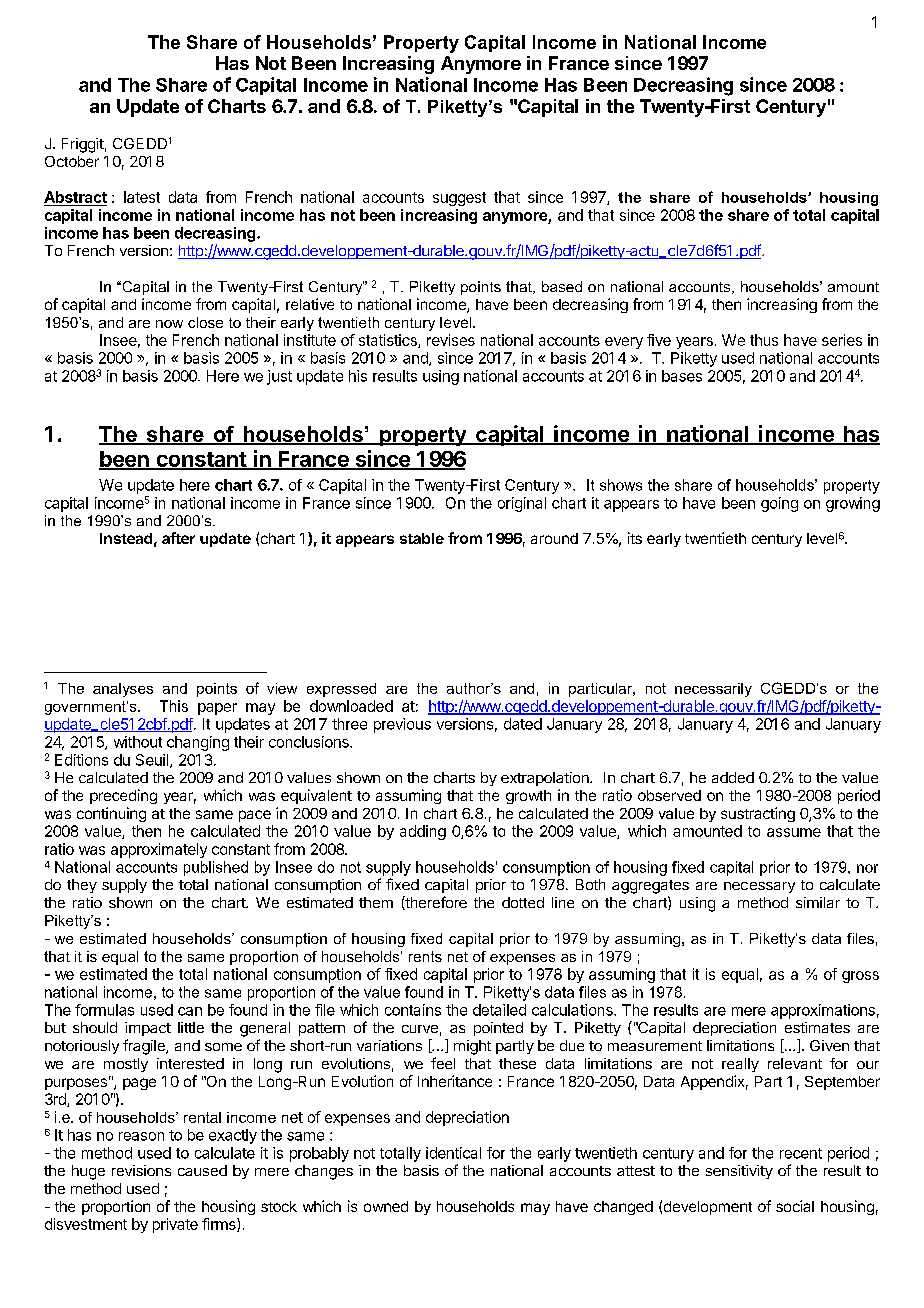 Image resolution: width=924 pixels, height=1308 pixels. Describe the element at coordinates (764, 340) in the screenshot. I see `thus` at that location.
